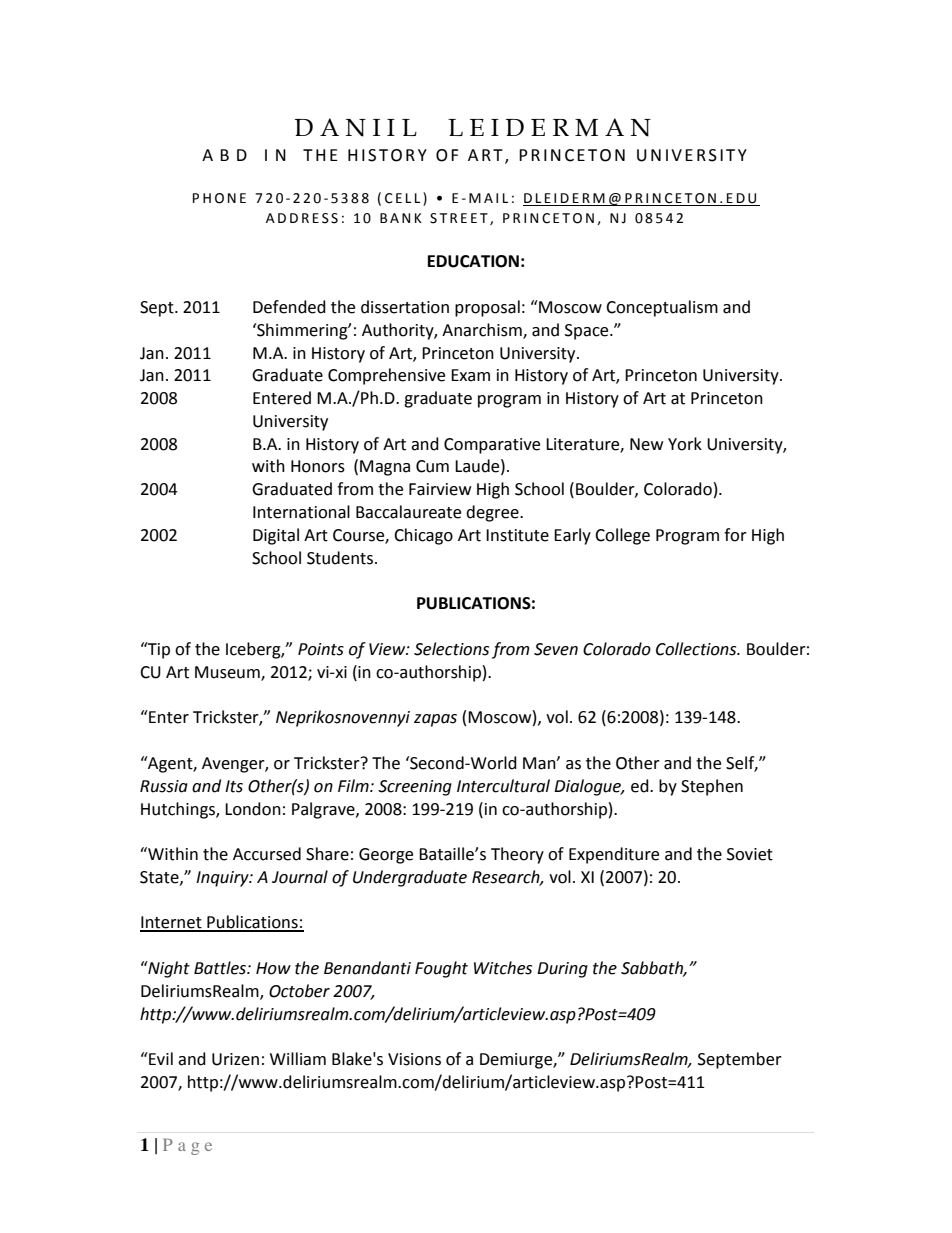 Image resolution: width=952 pixels, height=1233 pixels. Describe the element at coordinates (187, 1146) in the document. I see `Page` at that location.
